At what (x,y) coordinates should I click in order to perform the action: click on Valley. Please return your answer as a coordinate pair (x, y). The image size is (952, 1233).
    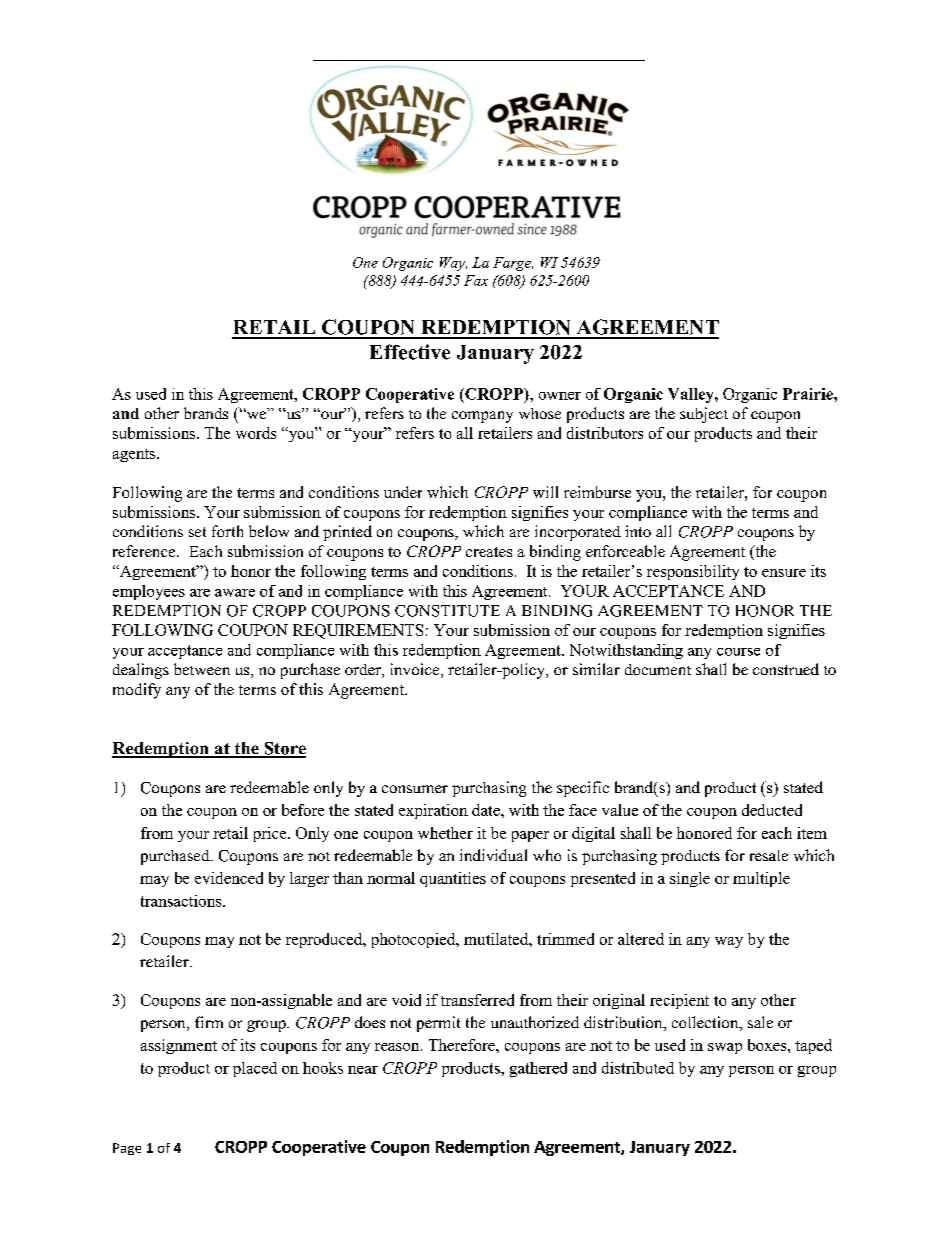
    Looking at the image, I should click on (692, 395).
